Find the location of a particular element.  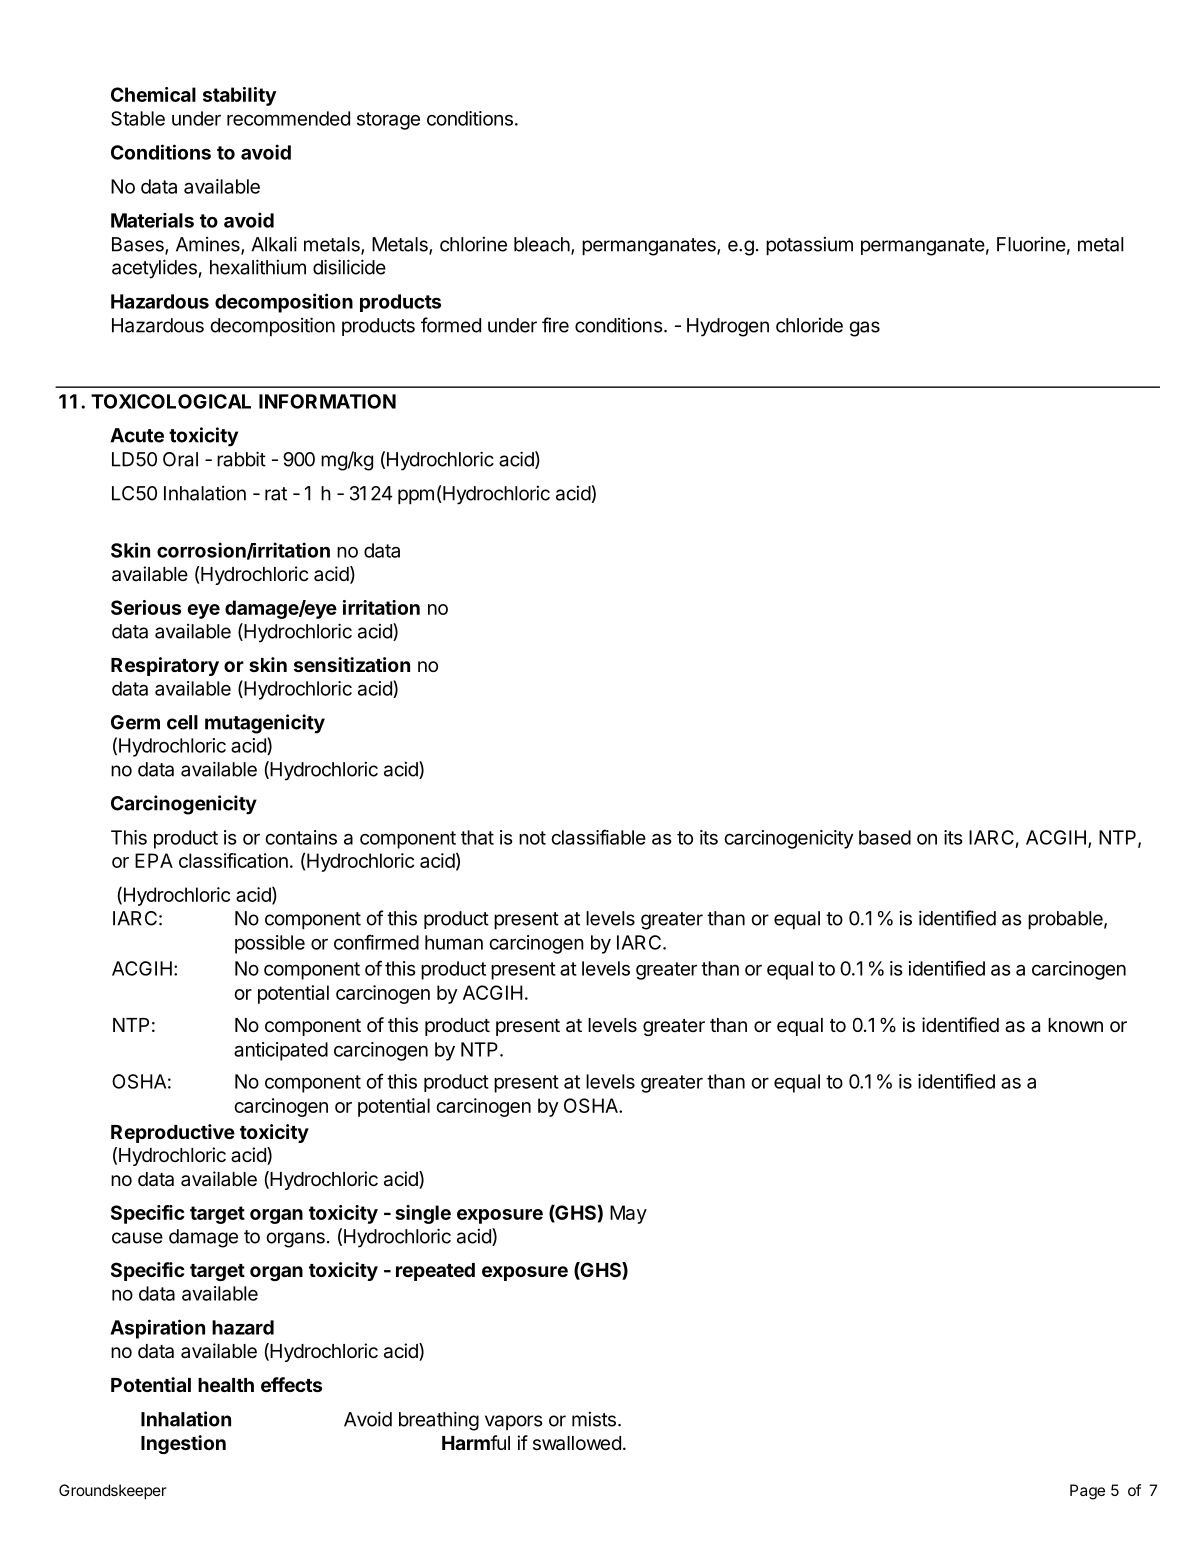

based is located at coordinates (885, 837).
